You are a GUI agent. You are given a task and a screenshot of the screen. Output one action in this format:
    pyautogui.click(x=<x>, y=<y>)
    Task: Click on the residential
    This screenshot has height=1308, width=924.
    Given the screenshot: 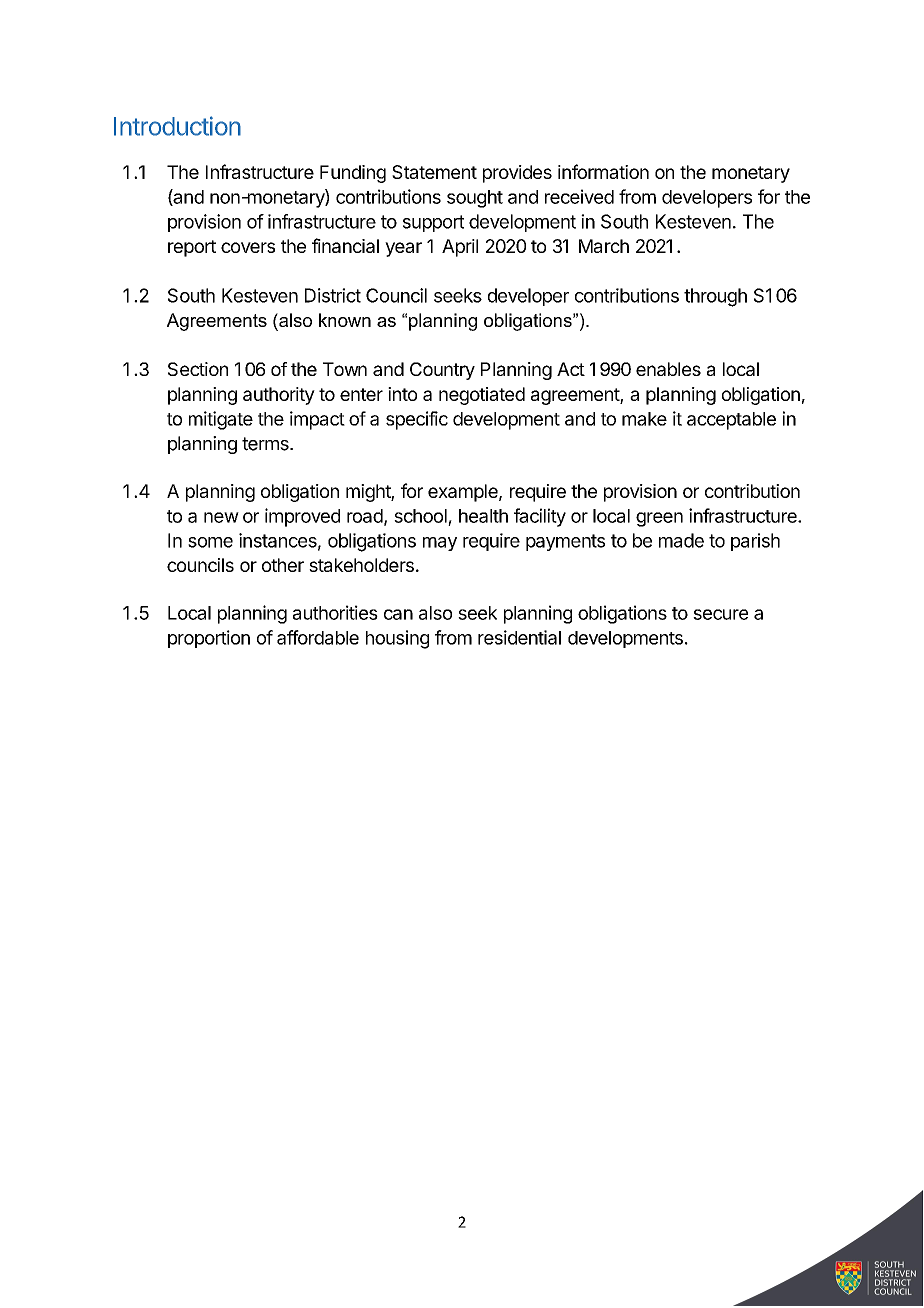 What is the action you would take?
    pyautogui.click(x=519, y=637)
